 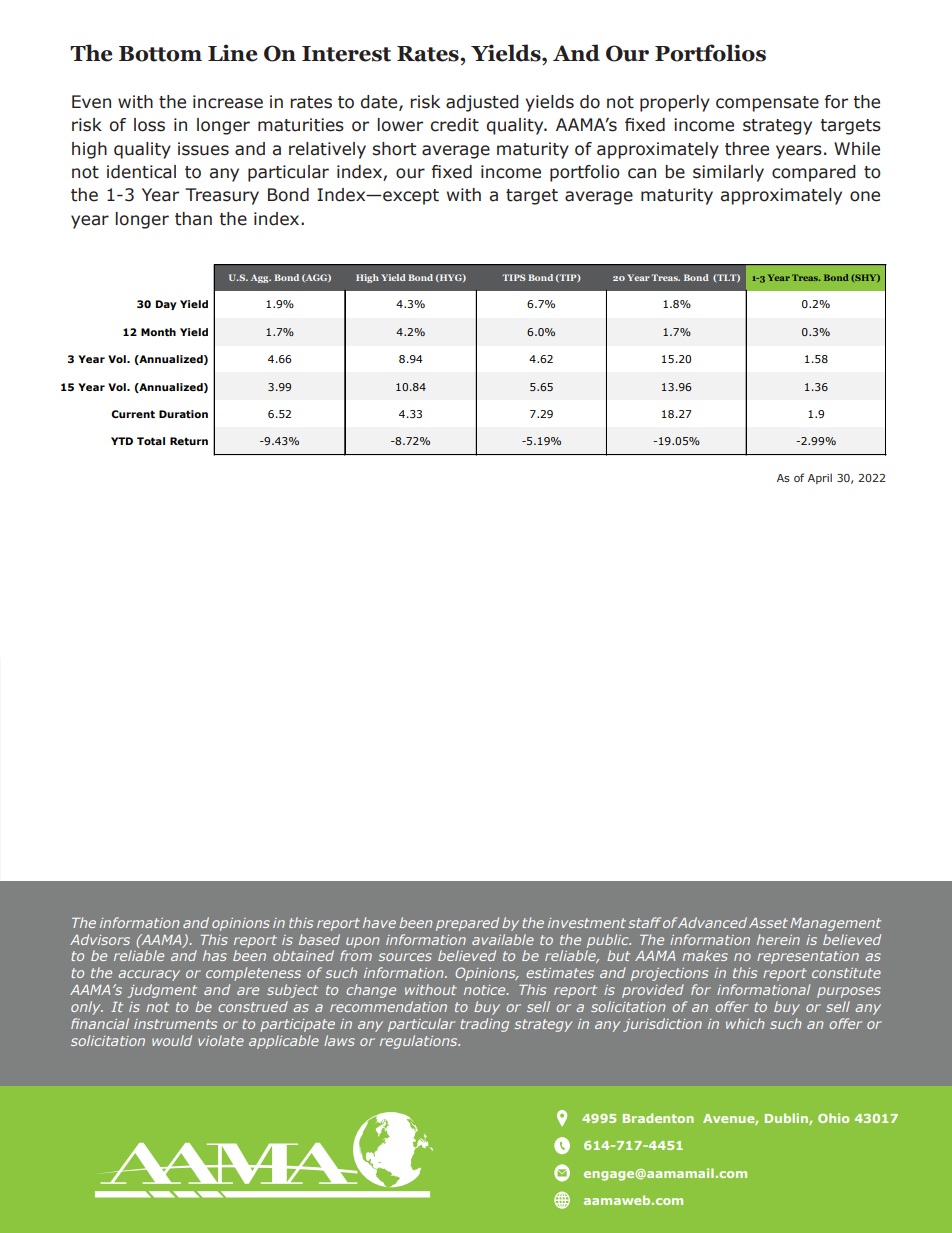 What do you see at coordinates (768, 923) in the screenshot?
I see `Asset` at bounding box center [768, 923].
